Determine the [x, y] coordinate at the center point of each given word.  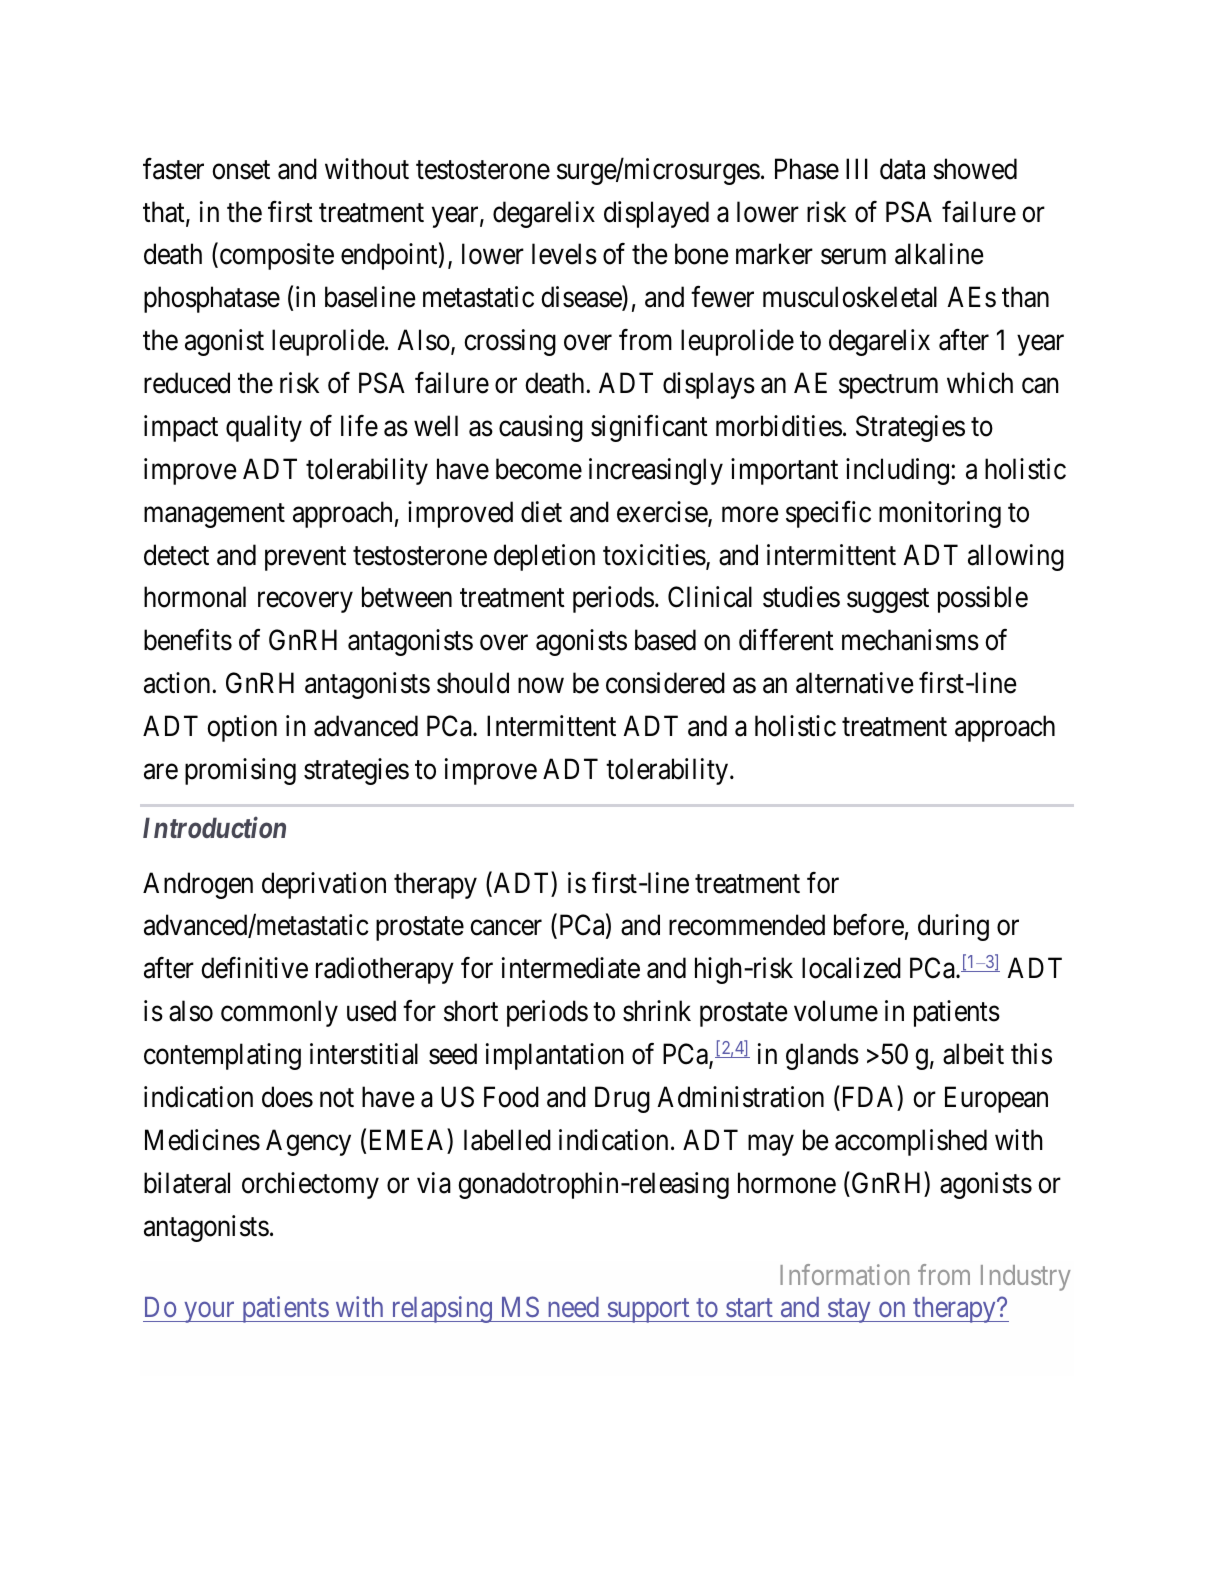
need [573, 1307]
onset [241, 170]
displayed [656, 214]
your [209, 1313]
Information [844, 1274]
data [902, 169]
